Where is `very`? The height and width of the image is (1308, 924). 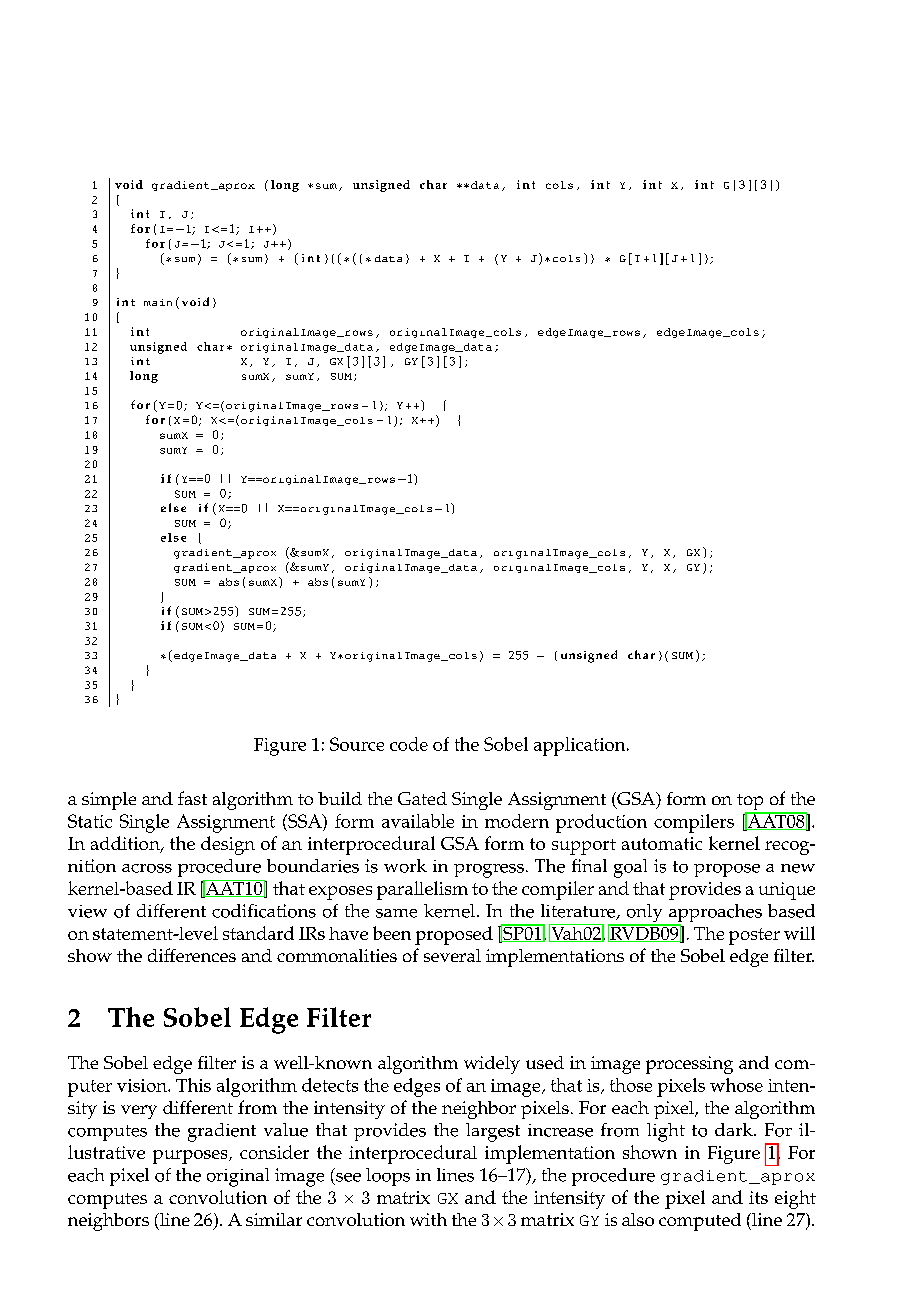 very is located at coordinates (139, 1112).
